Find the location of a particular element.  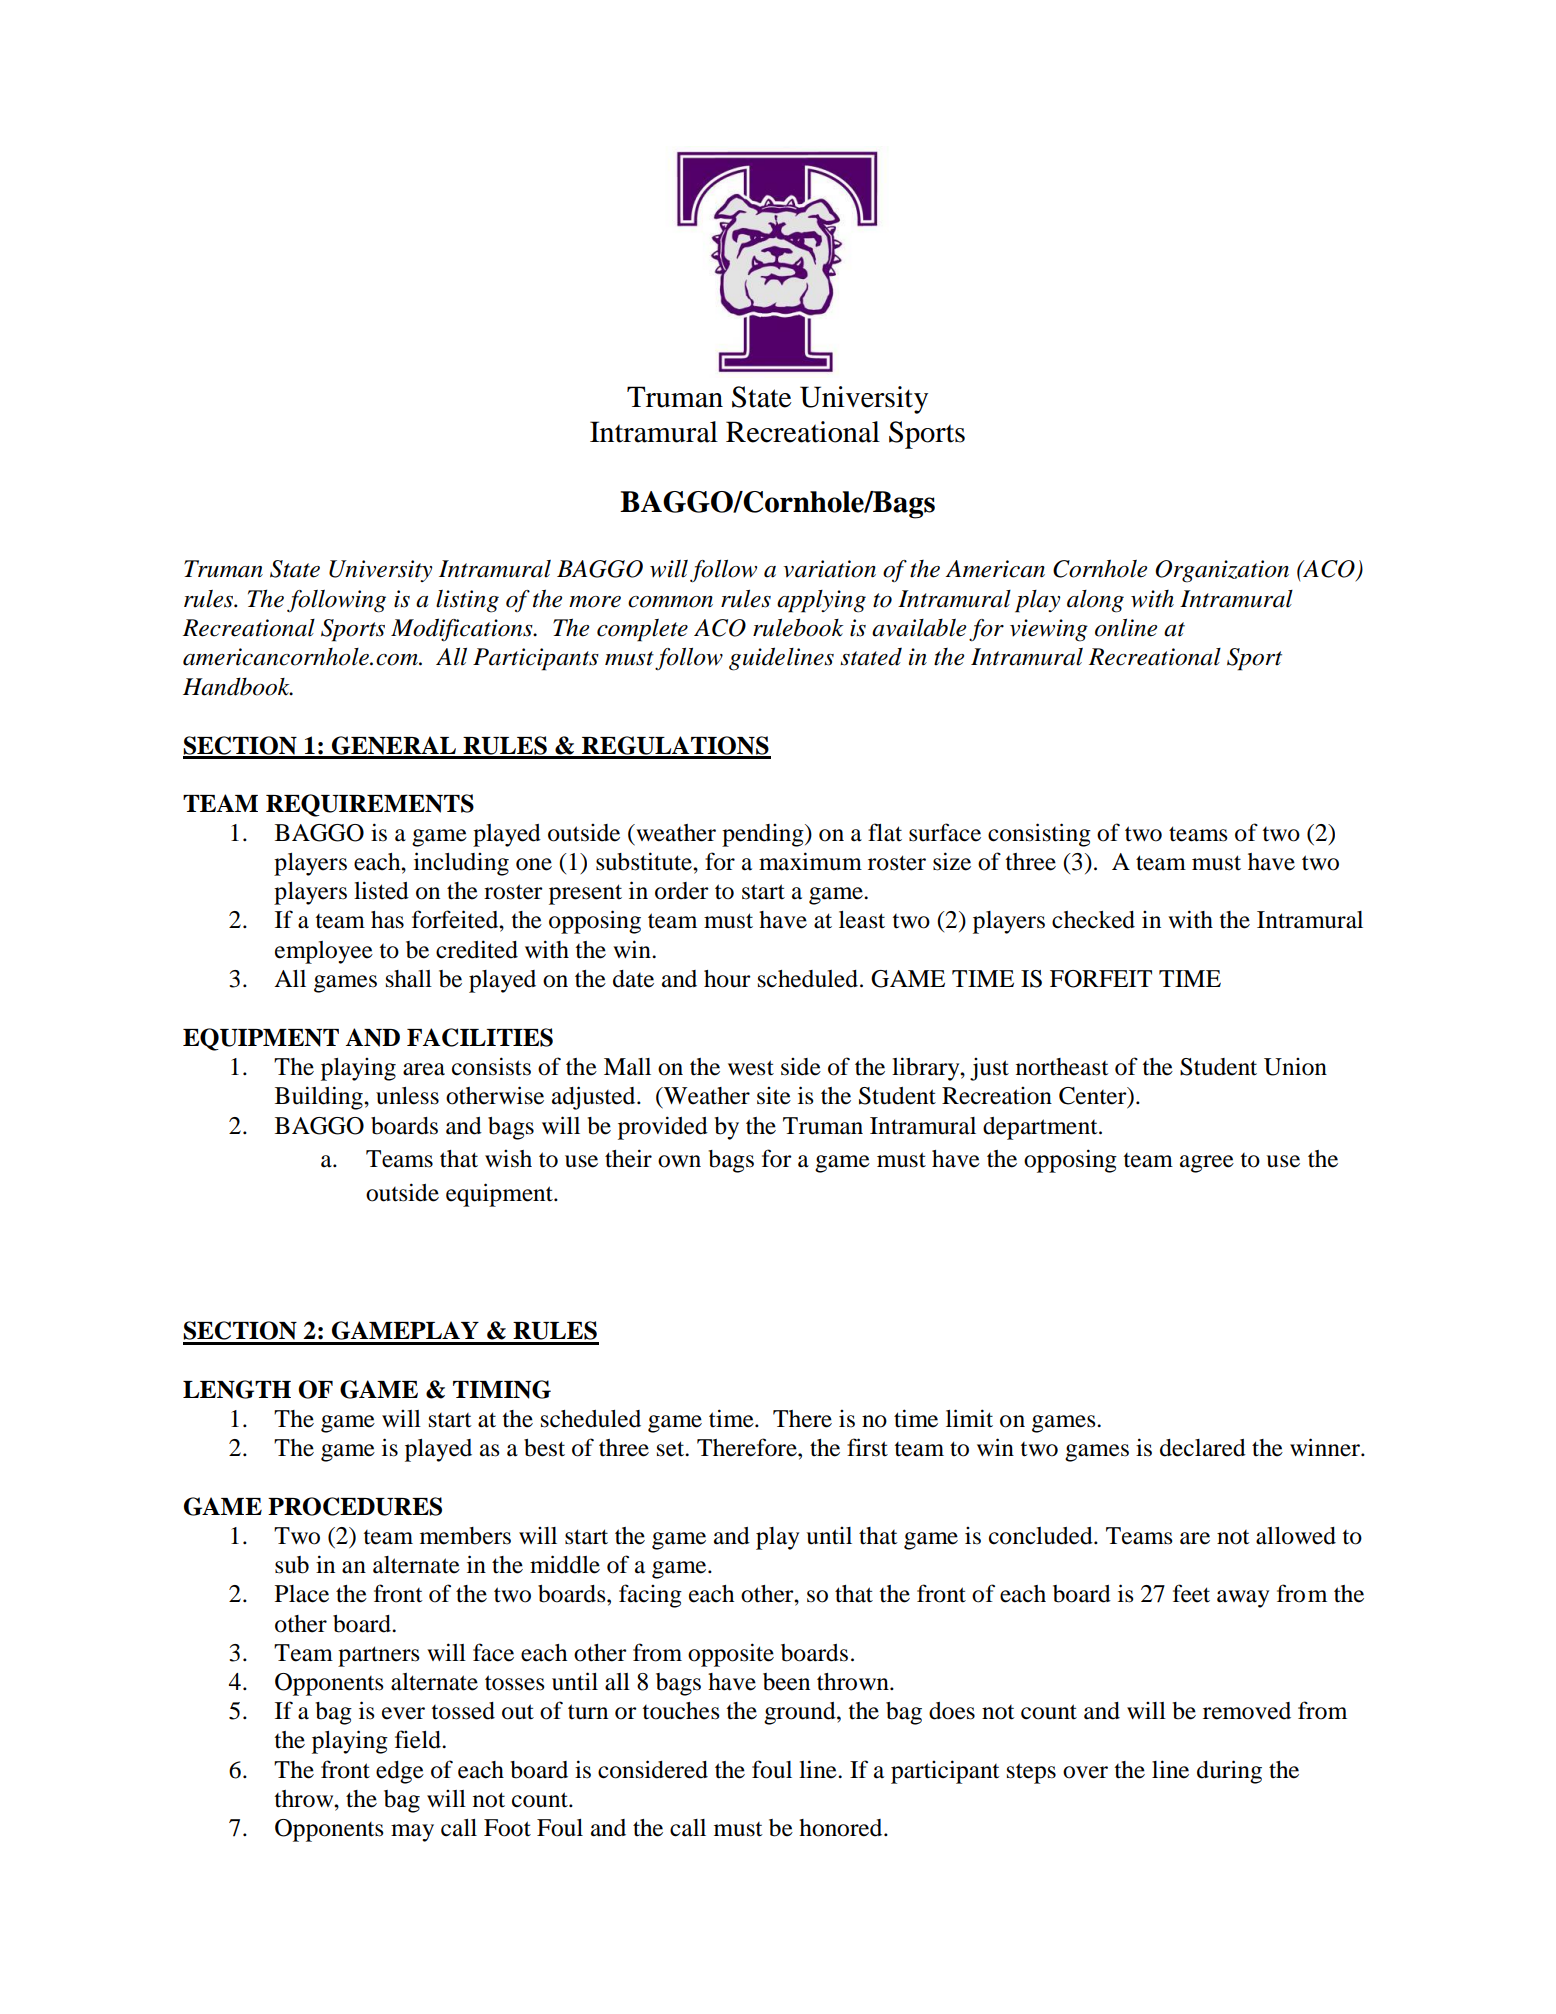

agree is located at coordinates (1207, 1164).
